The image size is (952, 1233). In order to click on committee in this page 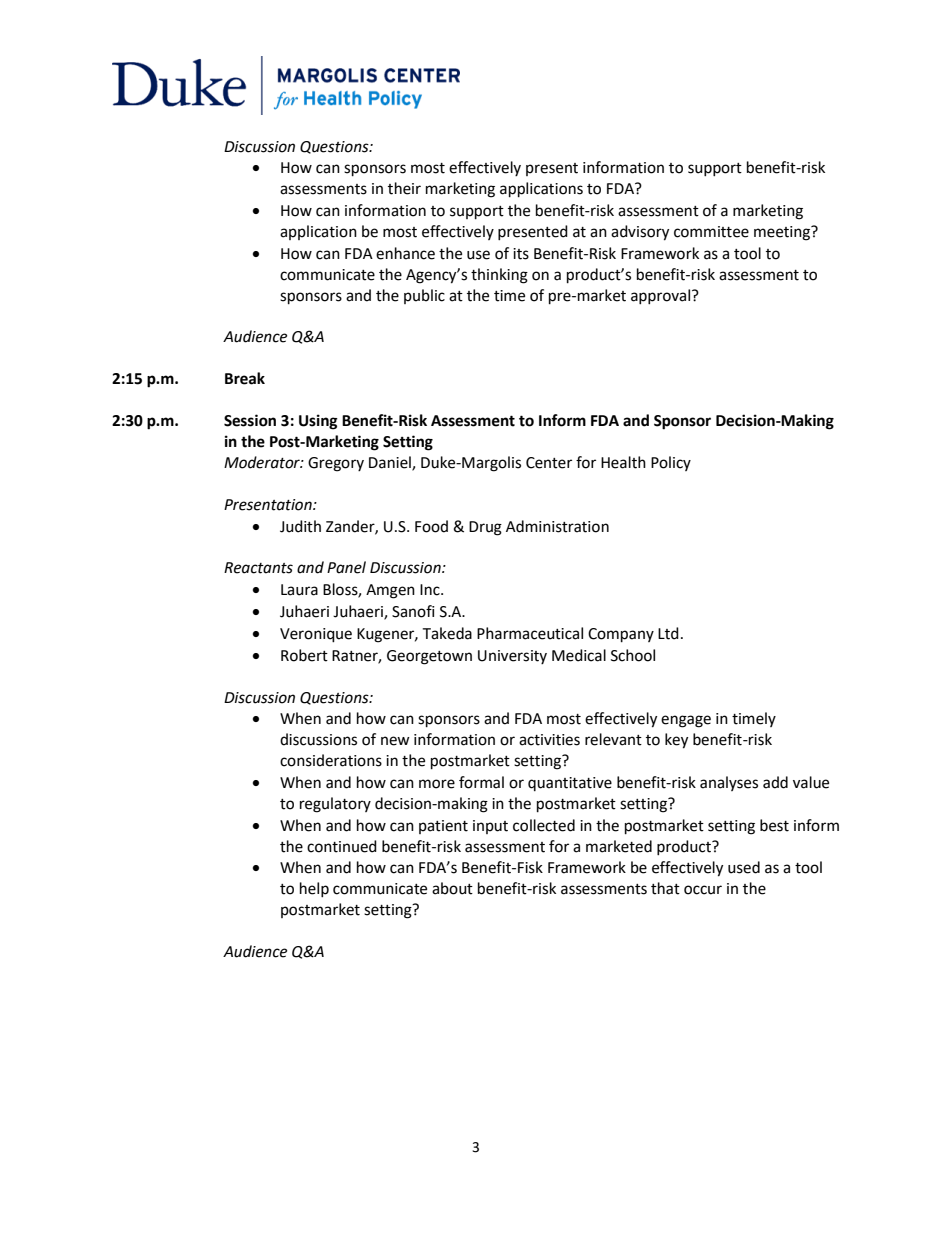, I will do `click(711, 232)`.
